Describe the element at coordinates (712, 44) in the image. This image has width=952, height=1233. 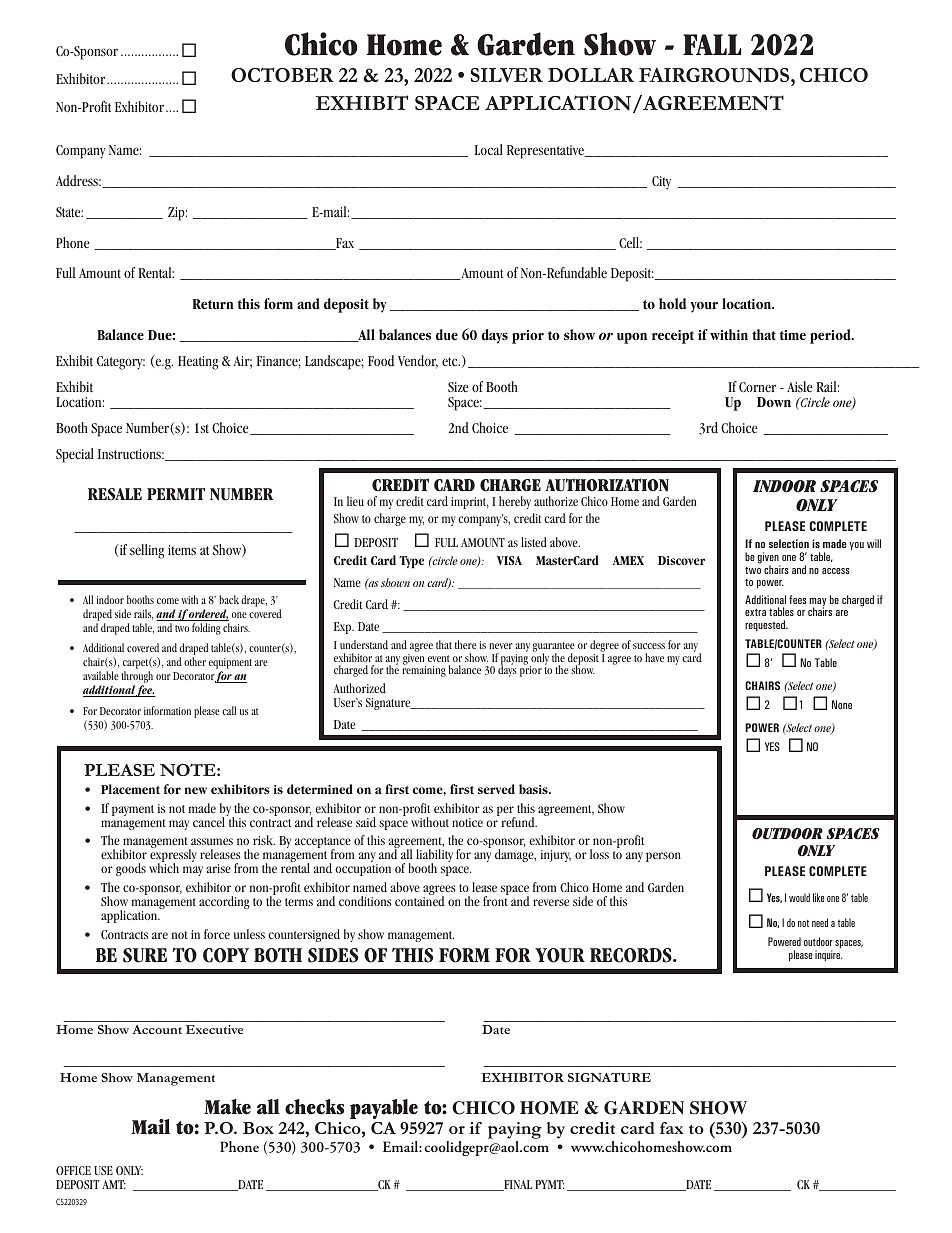
I see `FALL` at that location.
